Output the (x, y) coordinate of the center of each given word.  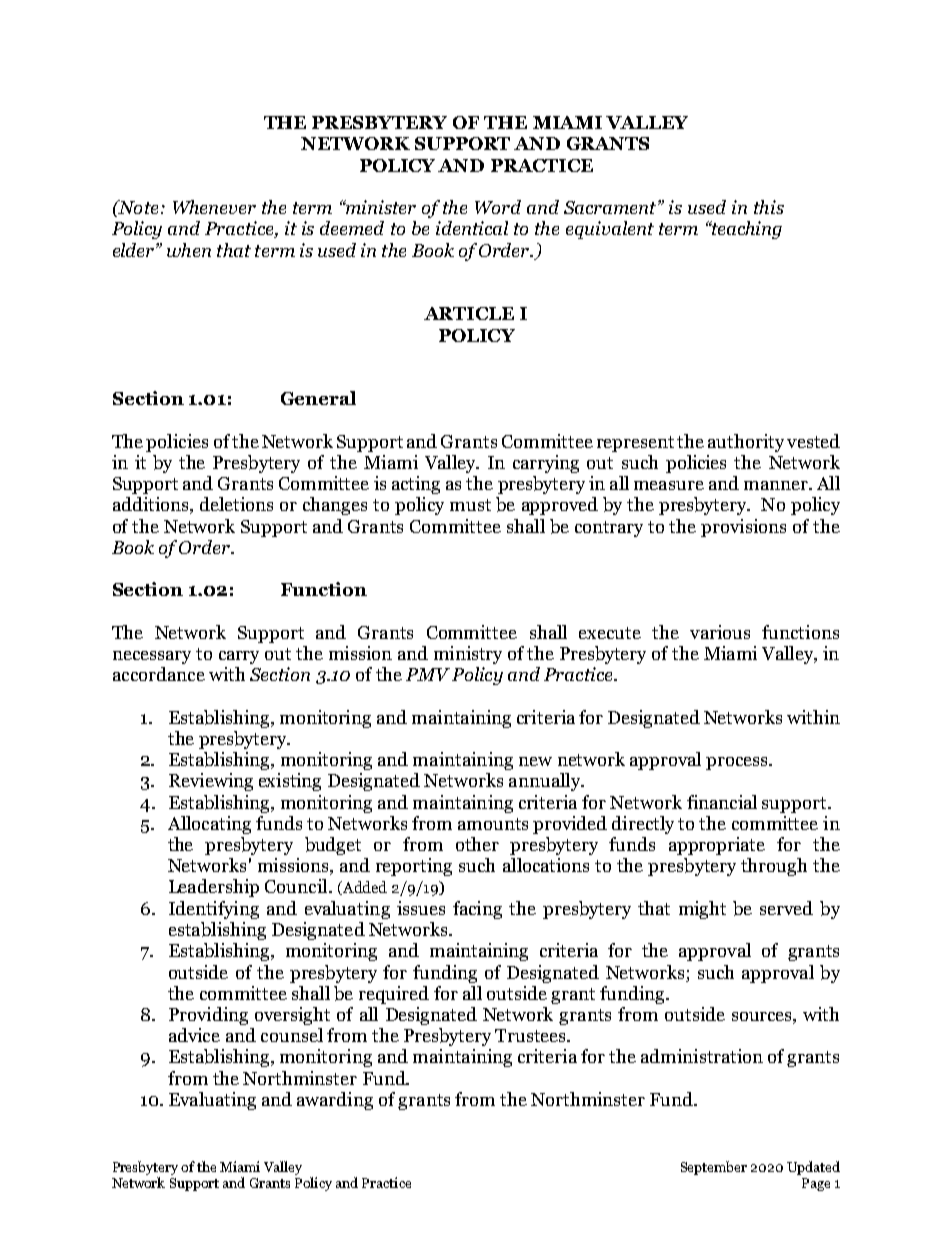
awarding (335, 1101)
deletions (236, 504)
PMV (428, 674)
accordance (159, 674)
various (720, 632)
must (470, 505)
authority (746, 443)
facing (477, 910)
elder (135, 250)
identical (472, 228)
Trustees (531, 1035)
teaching (746, 230)
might (702, 910)
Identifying (214, 910)
